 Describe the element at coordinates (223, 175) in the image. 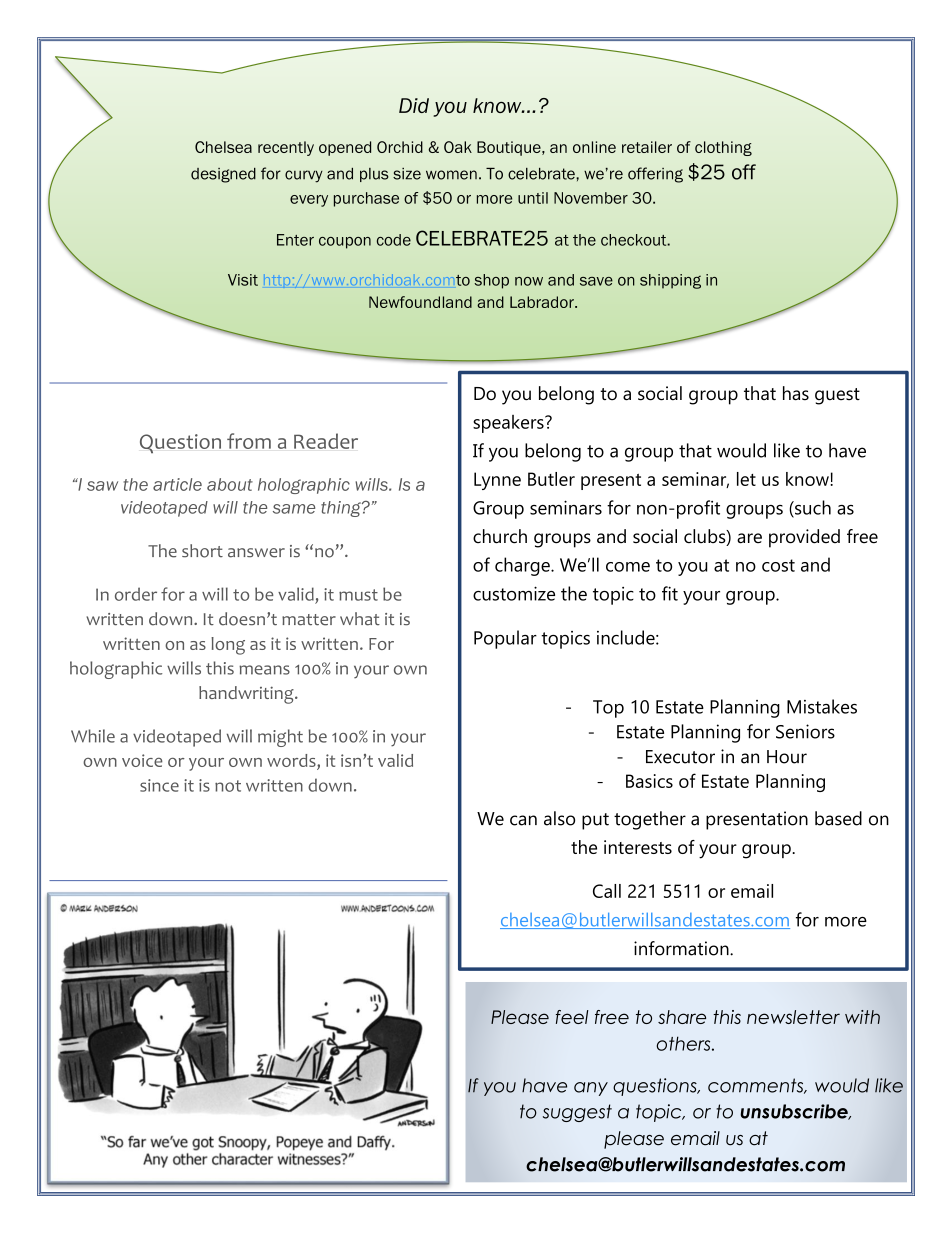

I see `designed` at that location.
